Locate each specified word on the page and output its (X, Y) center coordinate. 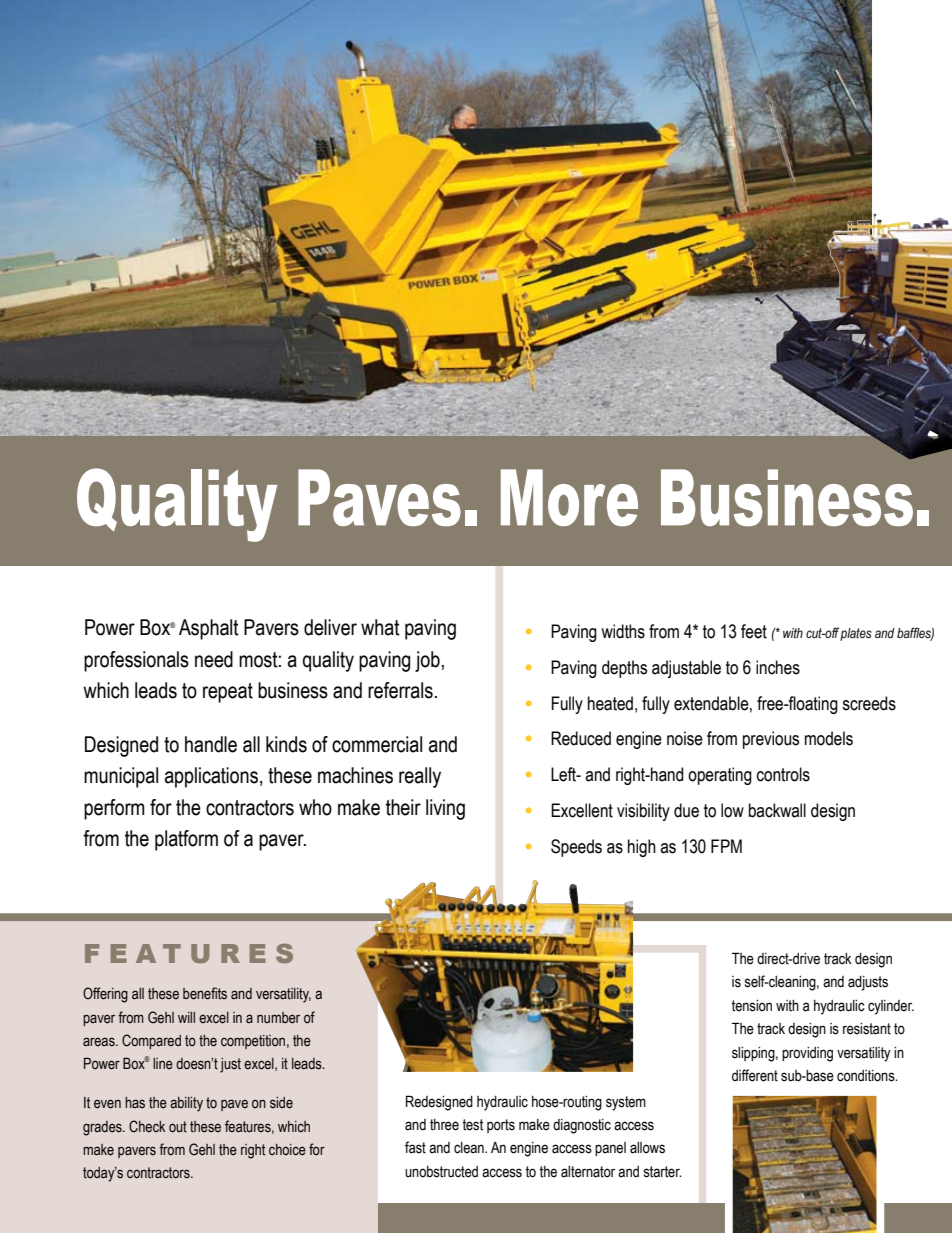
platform (186, 840)
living (445, 809)
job (427, 661)
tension (751, 1006)
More (569, 497)
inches (778, 667)
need (214, 659)
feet (754, 631)
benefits (205, 993)
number (278, 1018)
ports (501, 1126)
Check (147, 1126)
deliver (330, 627)
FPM (726, 846)
